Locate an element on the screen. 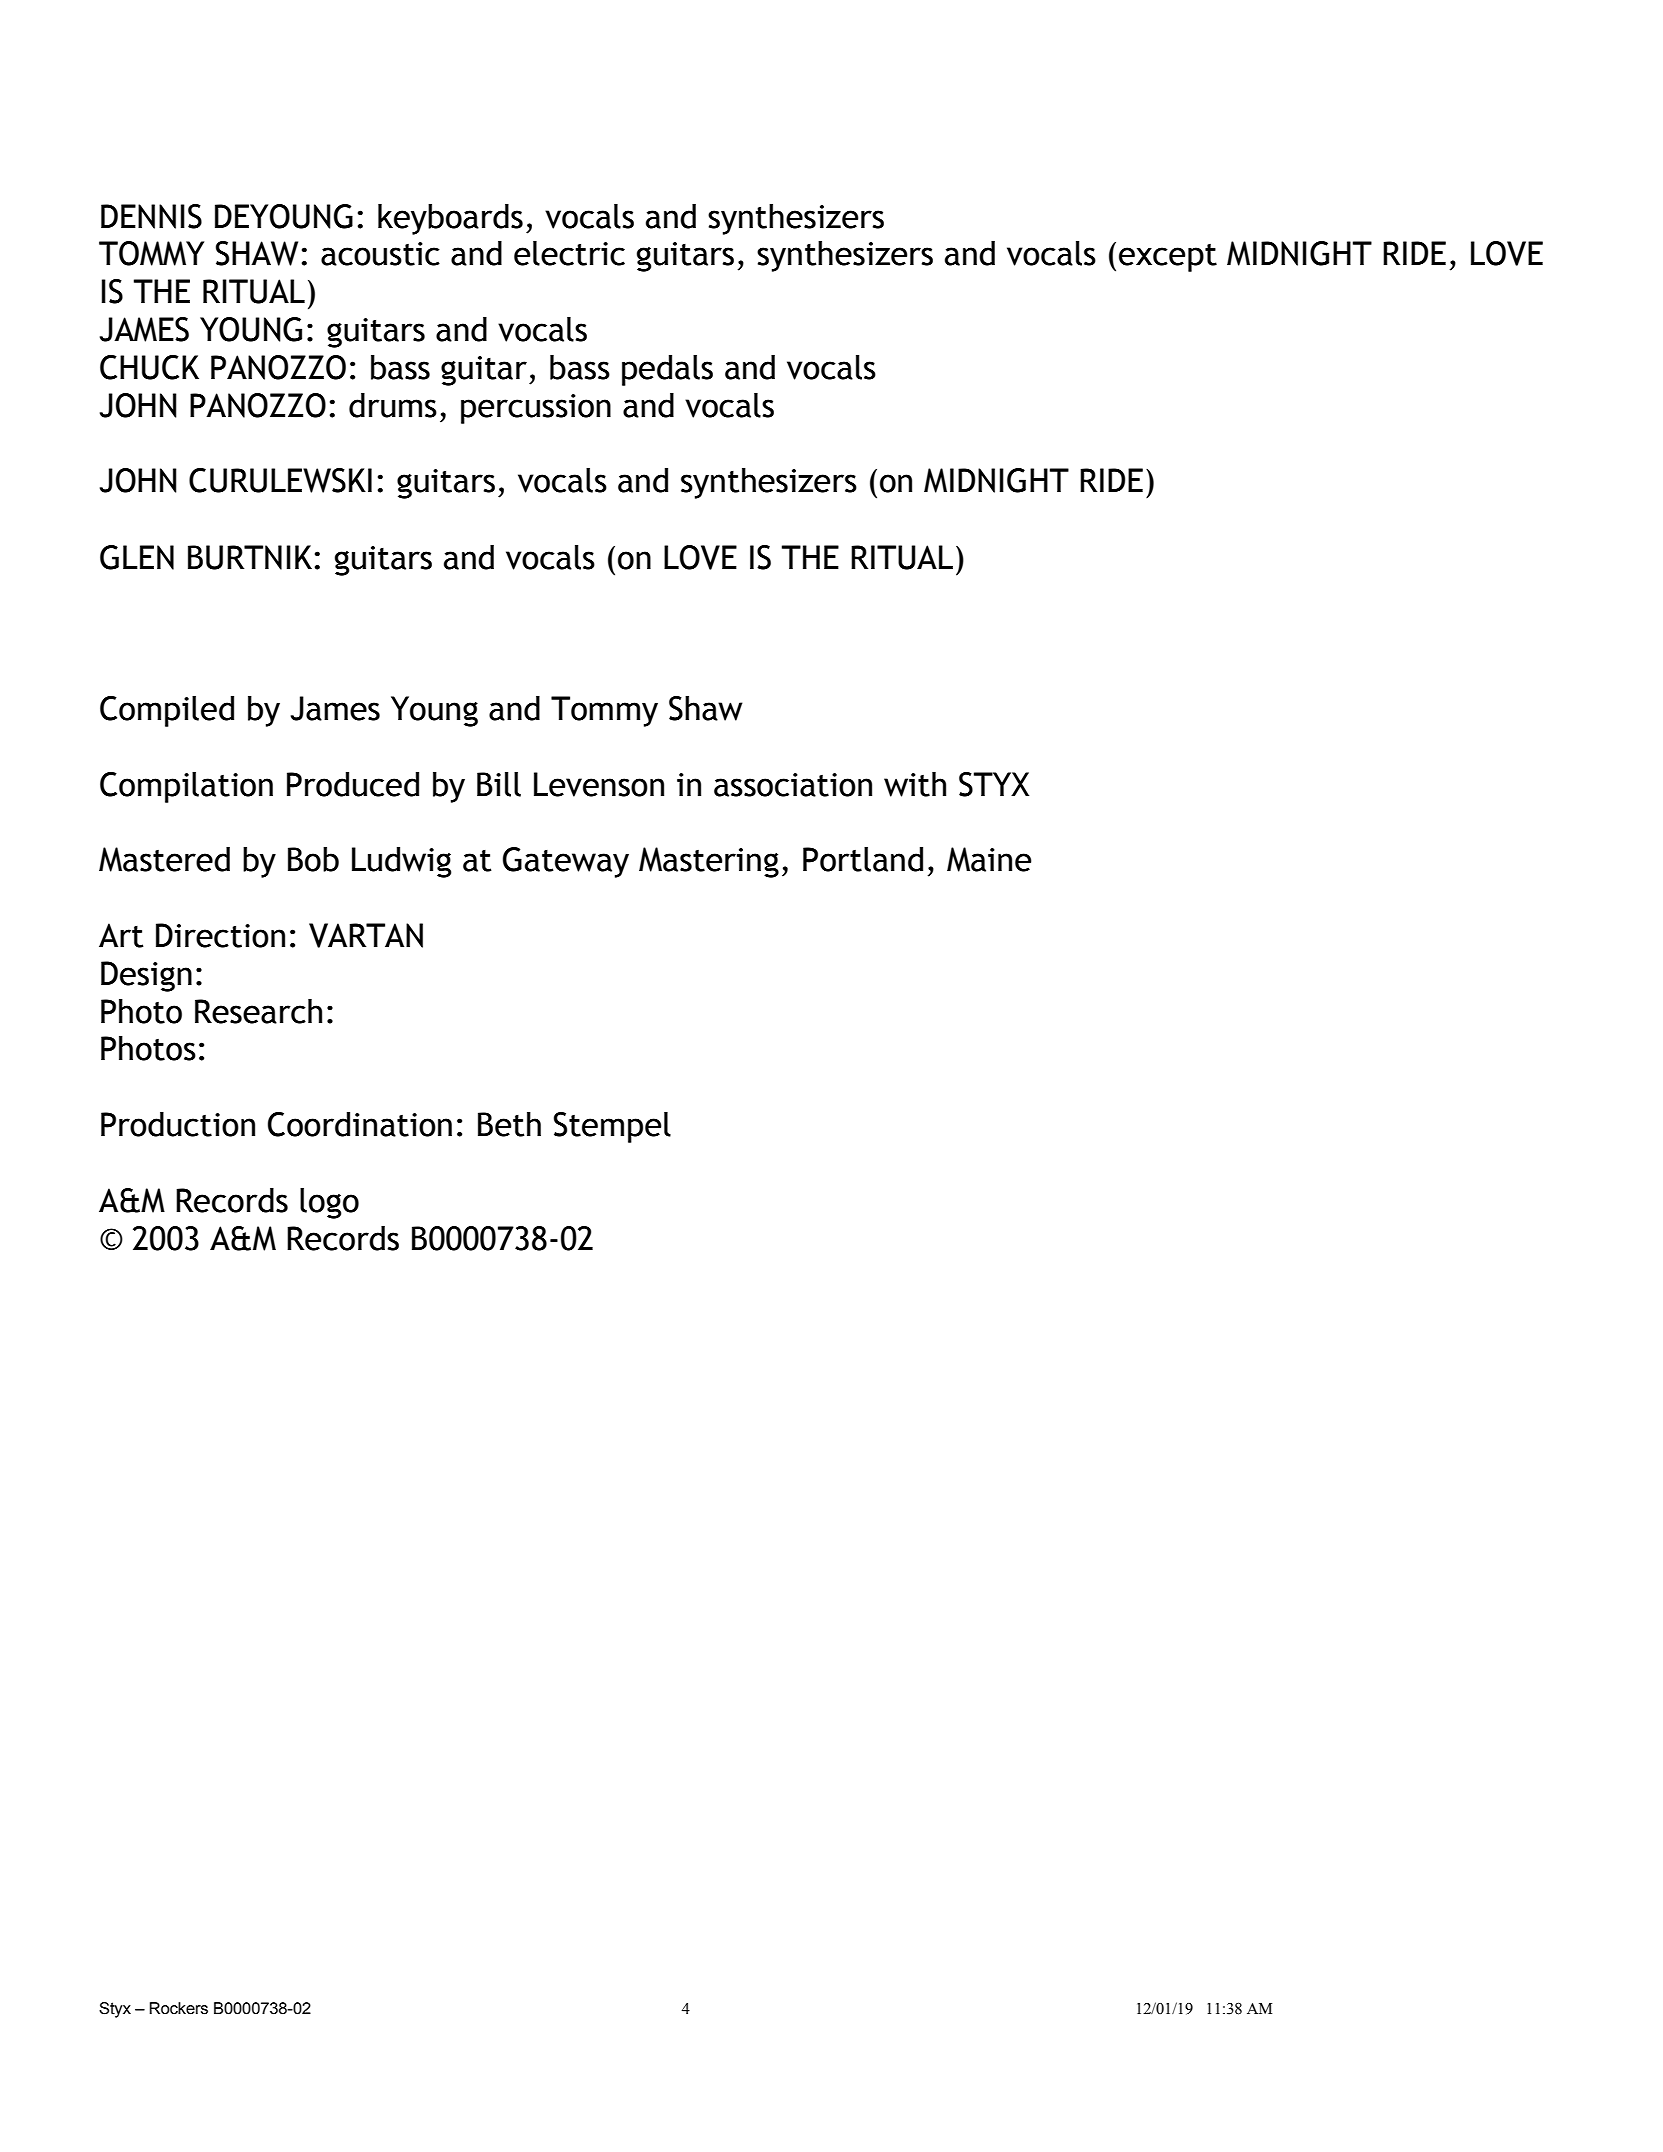  Production is located at coordinates (178, 1124).
